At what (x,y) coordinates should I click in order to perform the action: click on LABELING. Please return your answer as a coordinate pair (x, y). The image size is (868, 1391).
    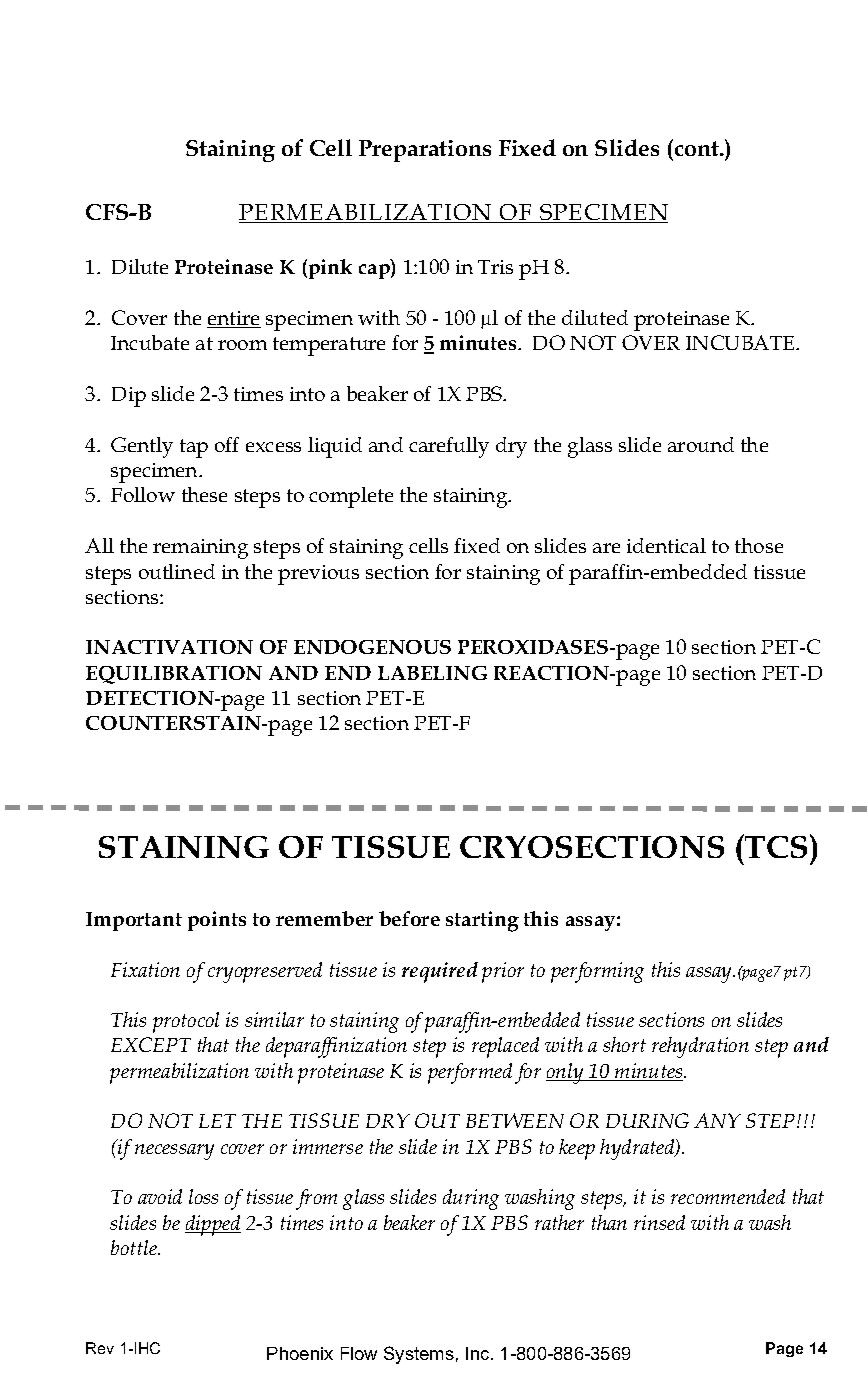
    Looking at the image, I should click on (432, 673).
